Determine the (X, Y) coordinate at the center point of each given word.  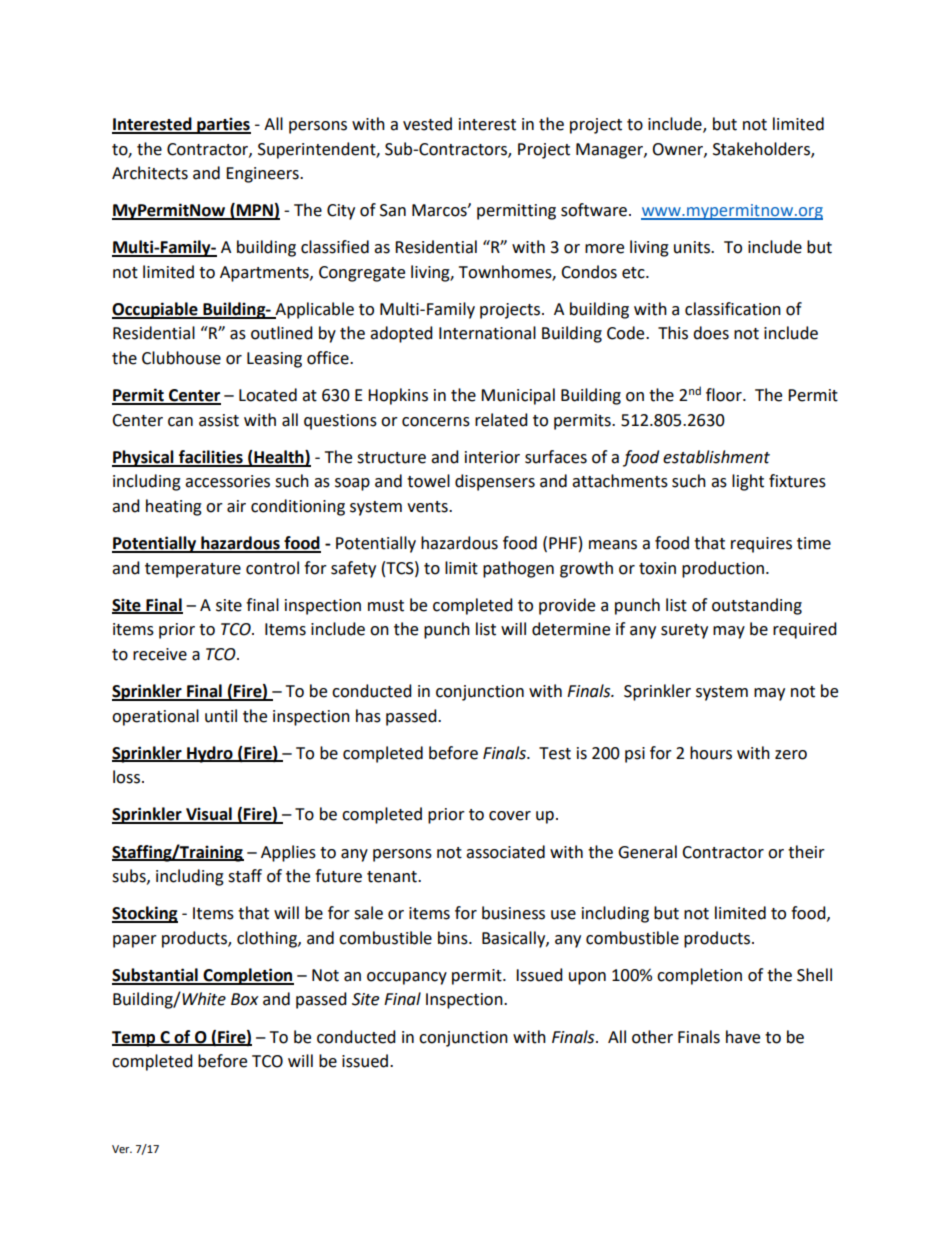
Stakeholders (762, 149)
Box (245, 999)
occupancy (407, 978)
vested (427, 124)
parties (223, 125)
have (743, 1037)
